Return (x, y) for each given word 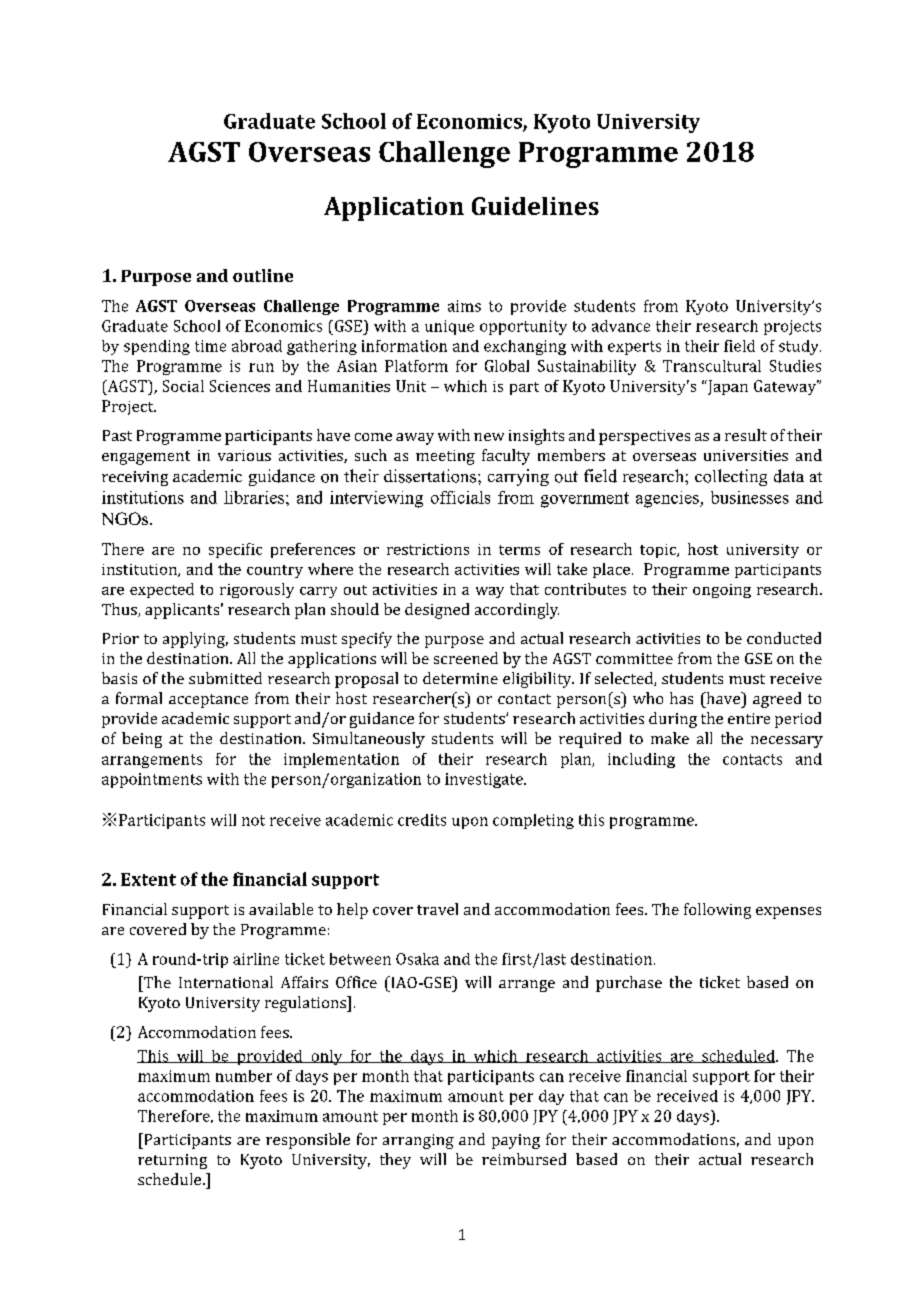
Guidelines (535, 206)
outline (263, 275)
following (717, 911)
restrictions (428, 549)
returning (172, 1161)
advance (621, 326)
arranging (418, 1141)
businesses (750, 497)
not (253, 820)
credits (422, 820)
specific (235, 550)
